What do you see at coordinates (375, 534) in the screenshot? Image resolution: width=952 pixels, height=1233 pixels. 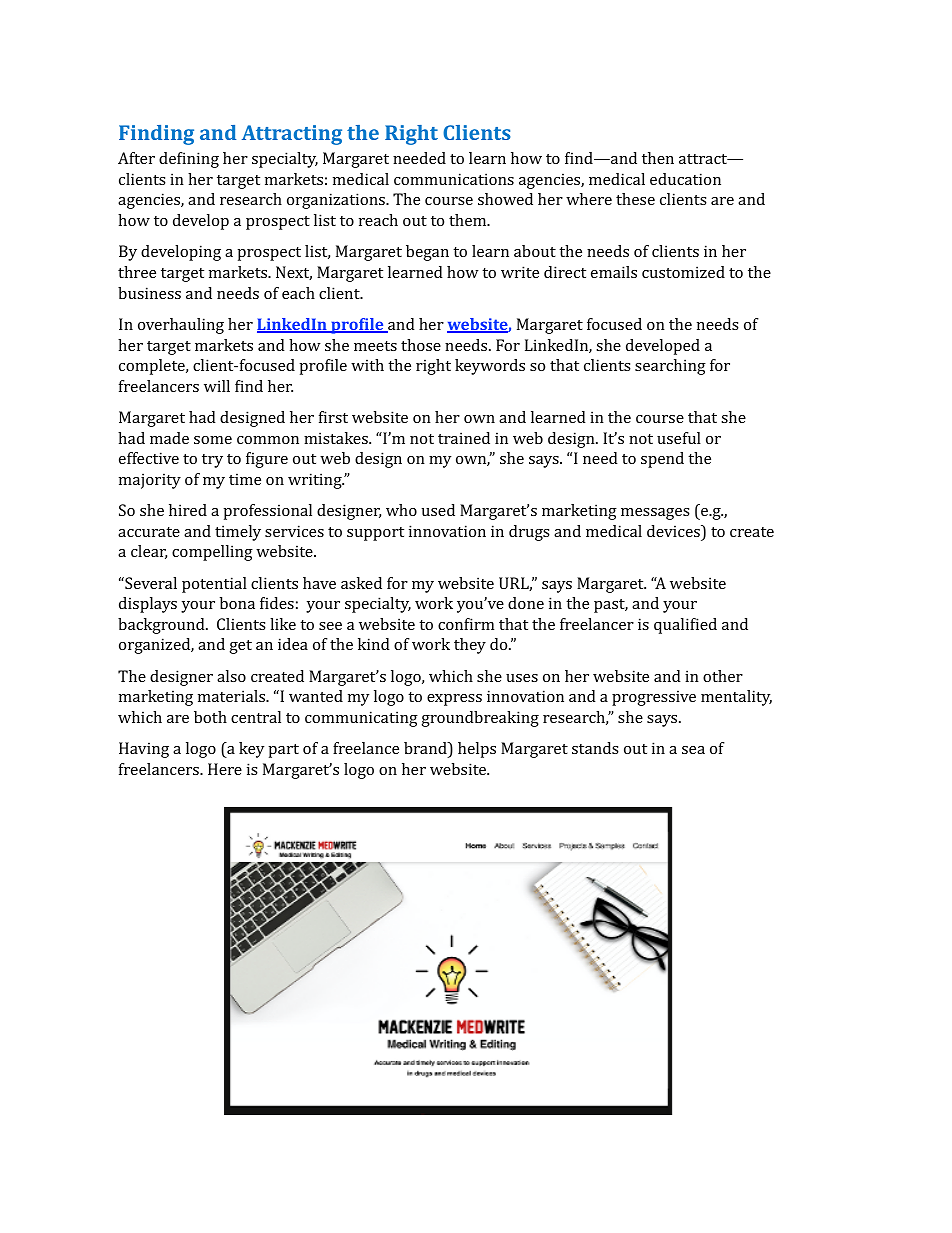 I see `support` at bounding box center [375, 534].
